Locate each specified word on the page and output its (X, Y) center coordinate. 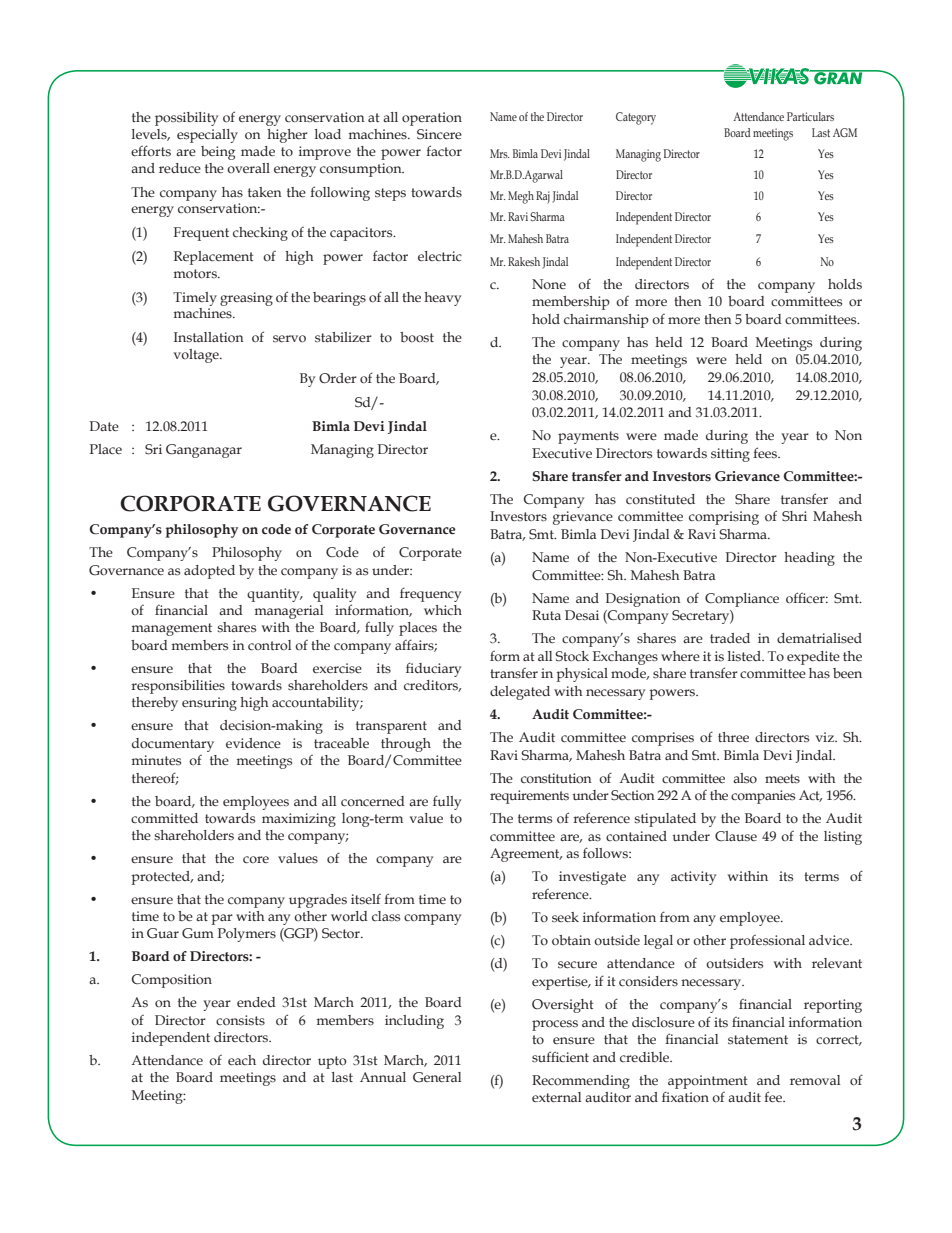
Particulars (810, 116)
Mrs (499, 153)
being (218, 153)
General (437, 1077)
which (443, 610)
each (242, 1060)
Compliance (742, 600)
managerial (289, 612)
